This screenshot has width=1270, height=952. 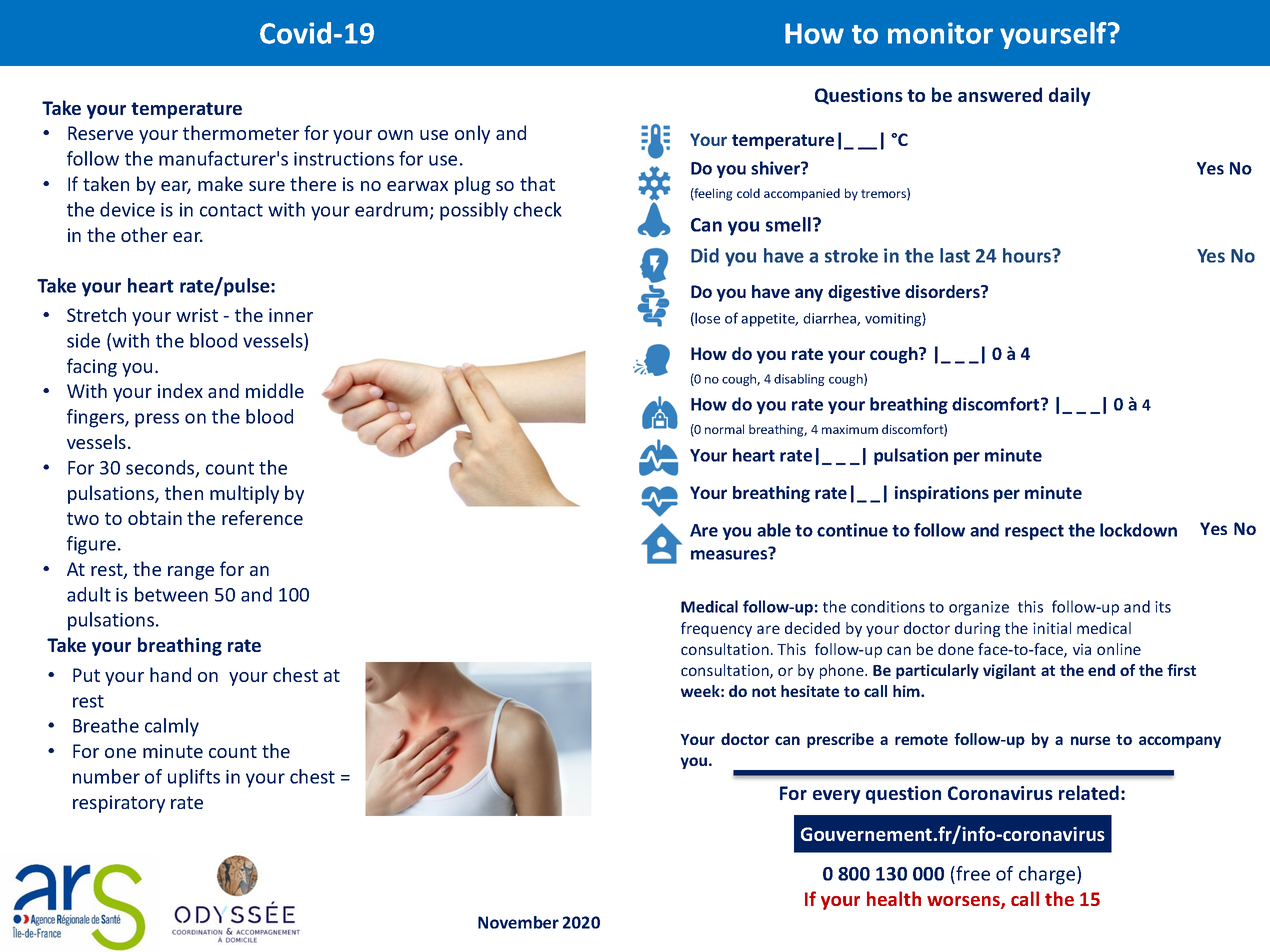 I want to click on nurse, so click(x=1090, y=740).
